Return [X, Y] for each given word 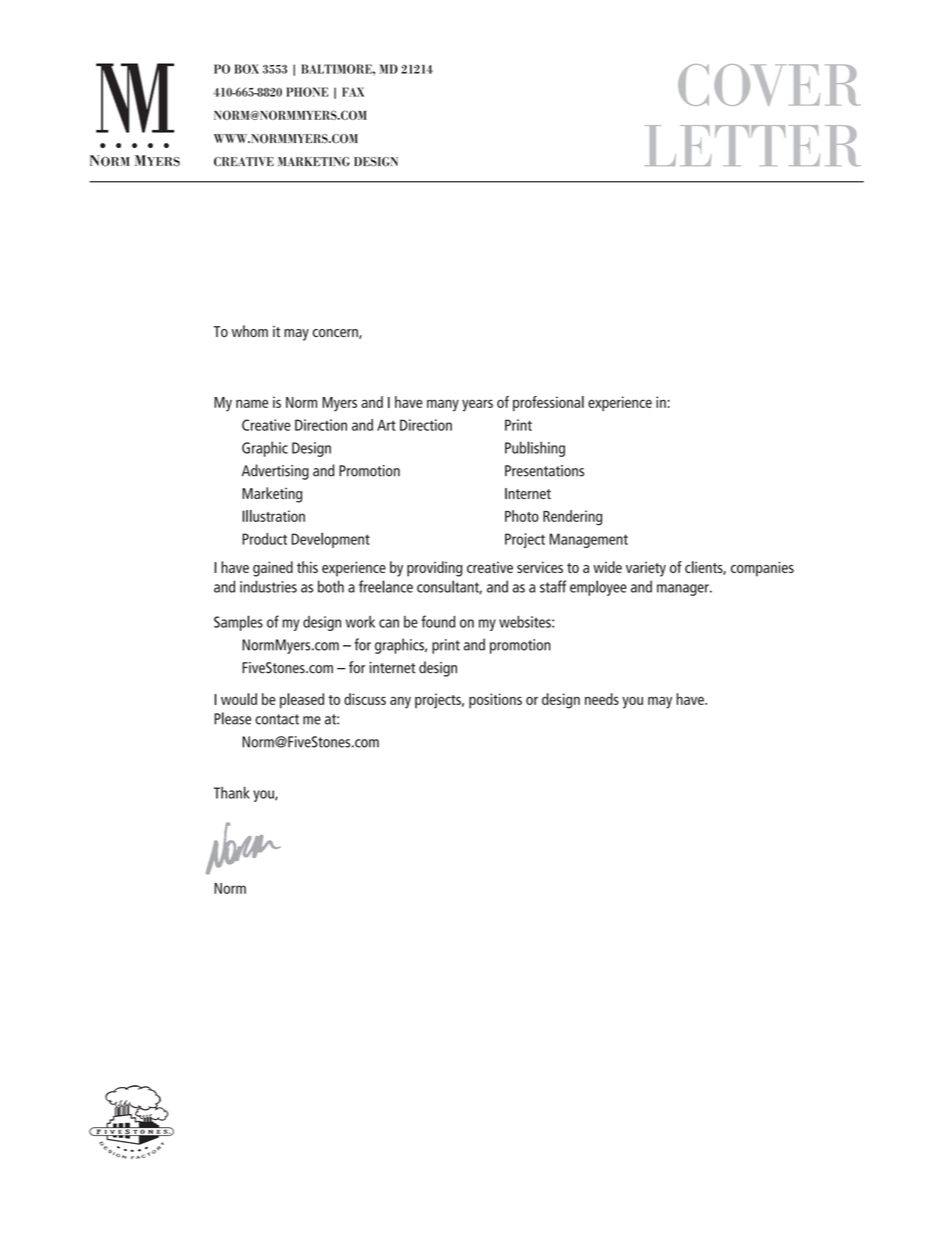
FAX [353, 92]
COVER [769, 85]
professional [548, 403]
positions [495, 701]
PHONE [307, 92]
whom [250, 331]
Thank [232, 792]
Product [264, 539]
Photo [522, 516]
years [477, 405]
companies [762, 569]
